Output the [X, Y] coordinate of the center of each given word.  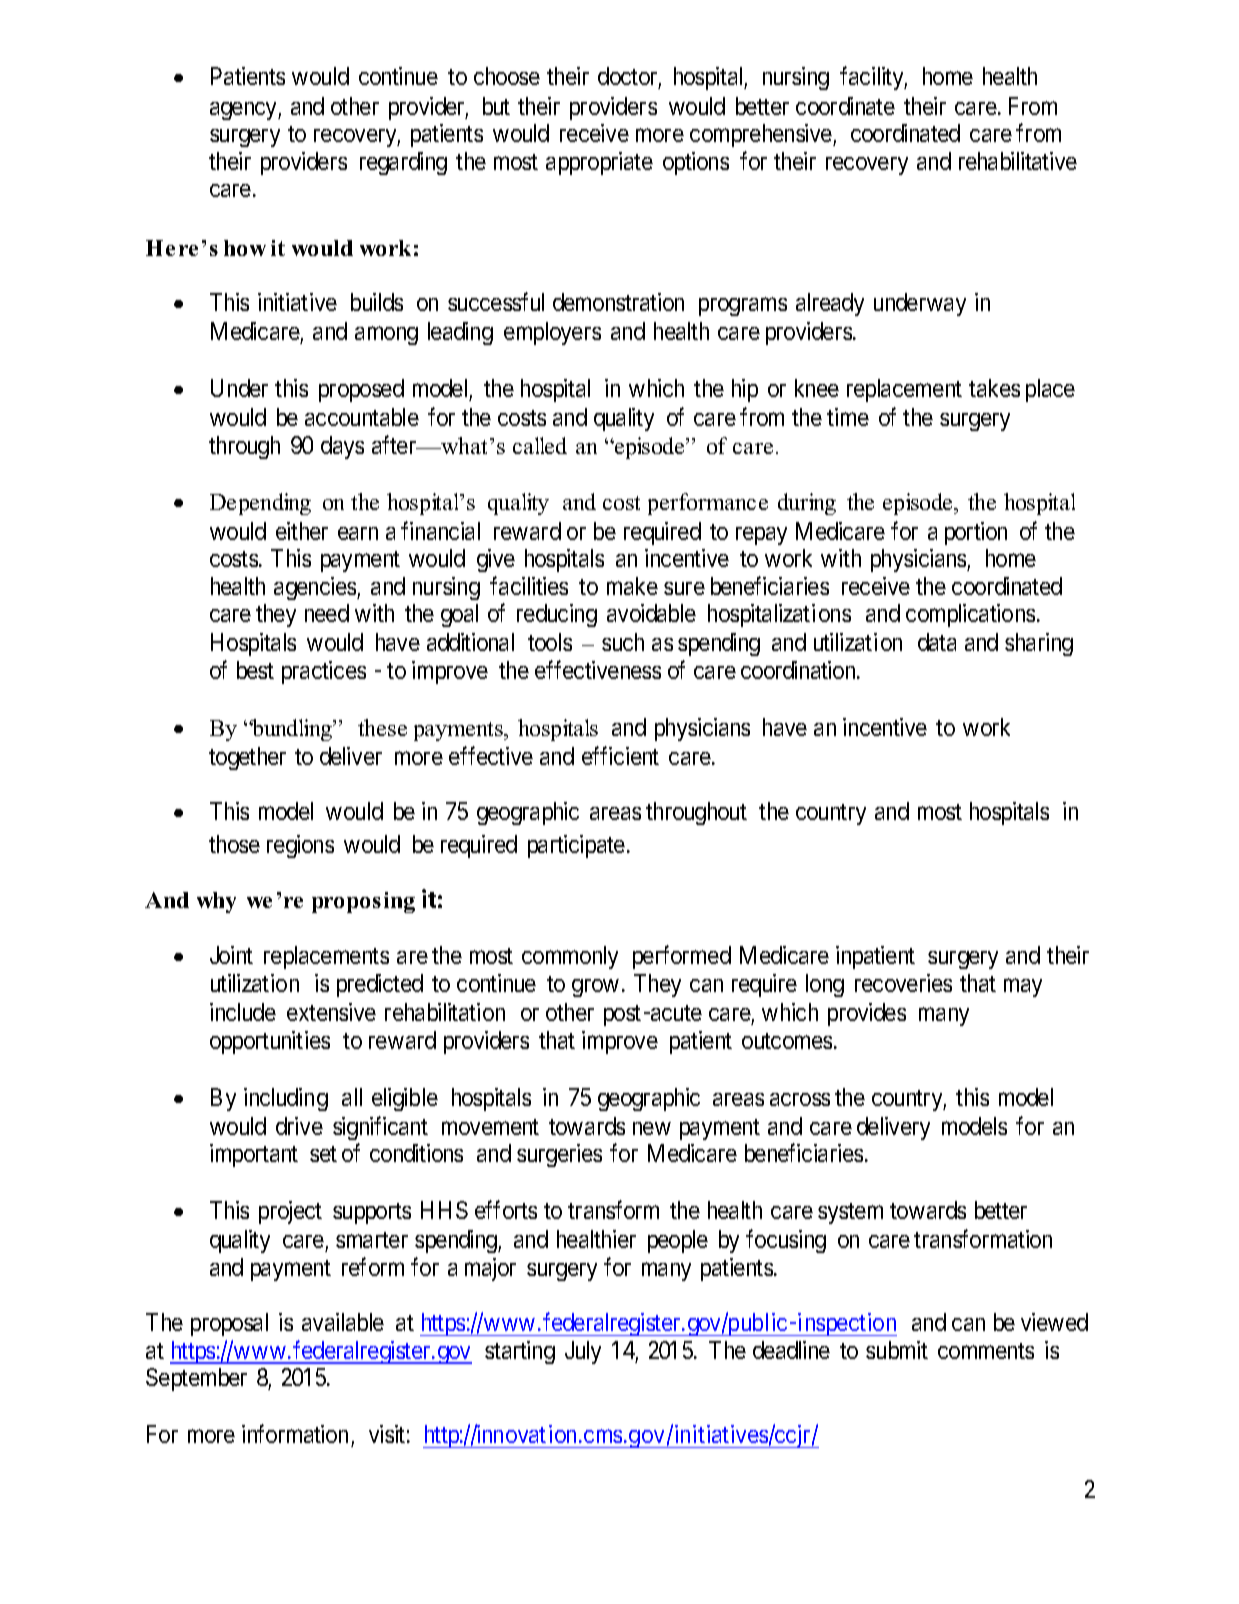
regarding [403, 163]
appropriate [599, 163]
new [652, 1128]
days [342, 447]
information [295, 1433]
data [937, 642]
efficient [620, 755]
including [286, 1099]
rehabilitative [1018, 161]
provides [867, 1014]
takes [994, 388]
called [540, 445]
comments [986, 1351]
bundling [292, 730]
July [583, 1352]
